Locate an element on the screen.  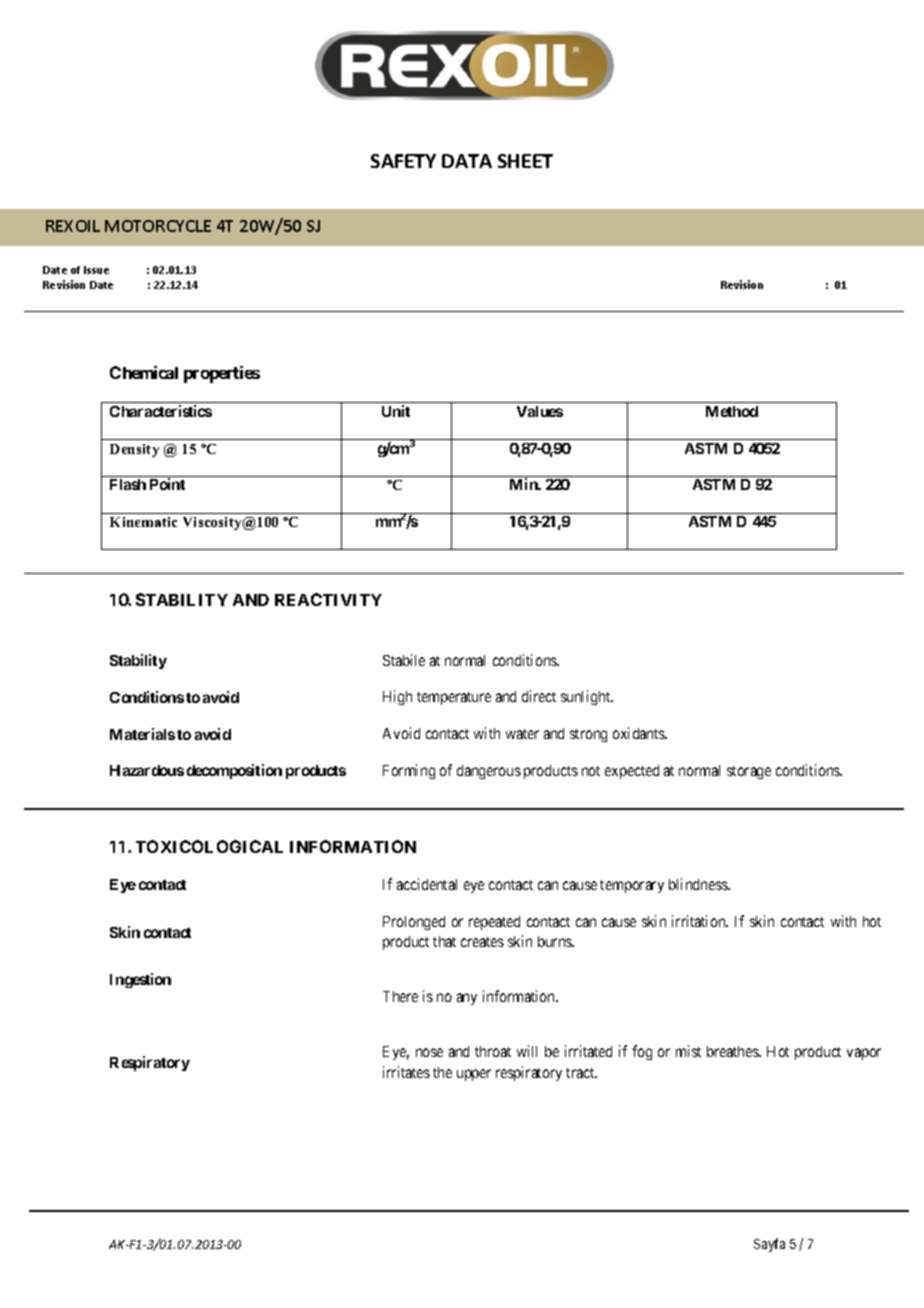
Ingestion is located at coordinates (140, 980).
